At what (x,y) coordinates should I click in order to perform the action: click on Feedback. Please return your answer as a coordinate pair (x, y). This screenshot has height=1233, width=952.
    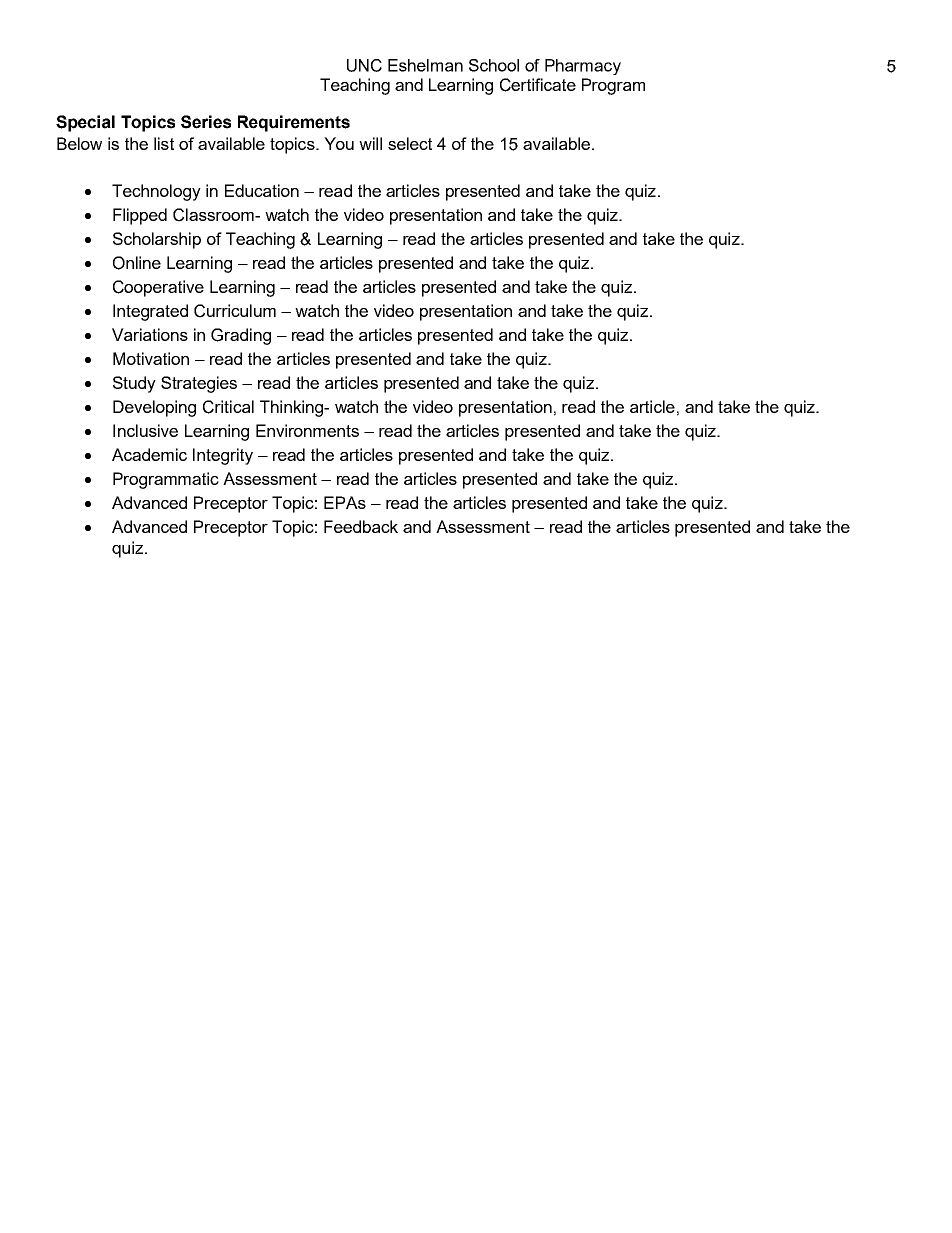
    Looking at the image, I should click on (361, 526).
